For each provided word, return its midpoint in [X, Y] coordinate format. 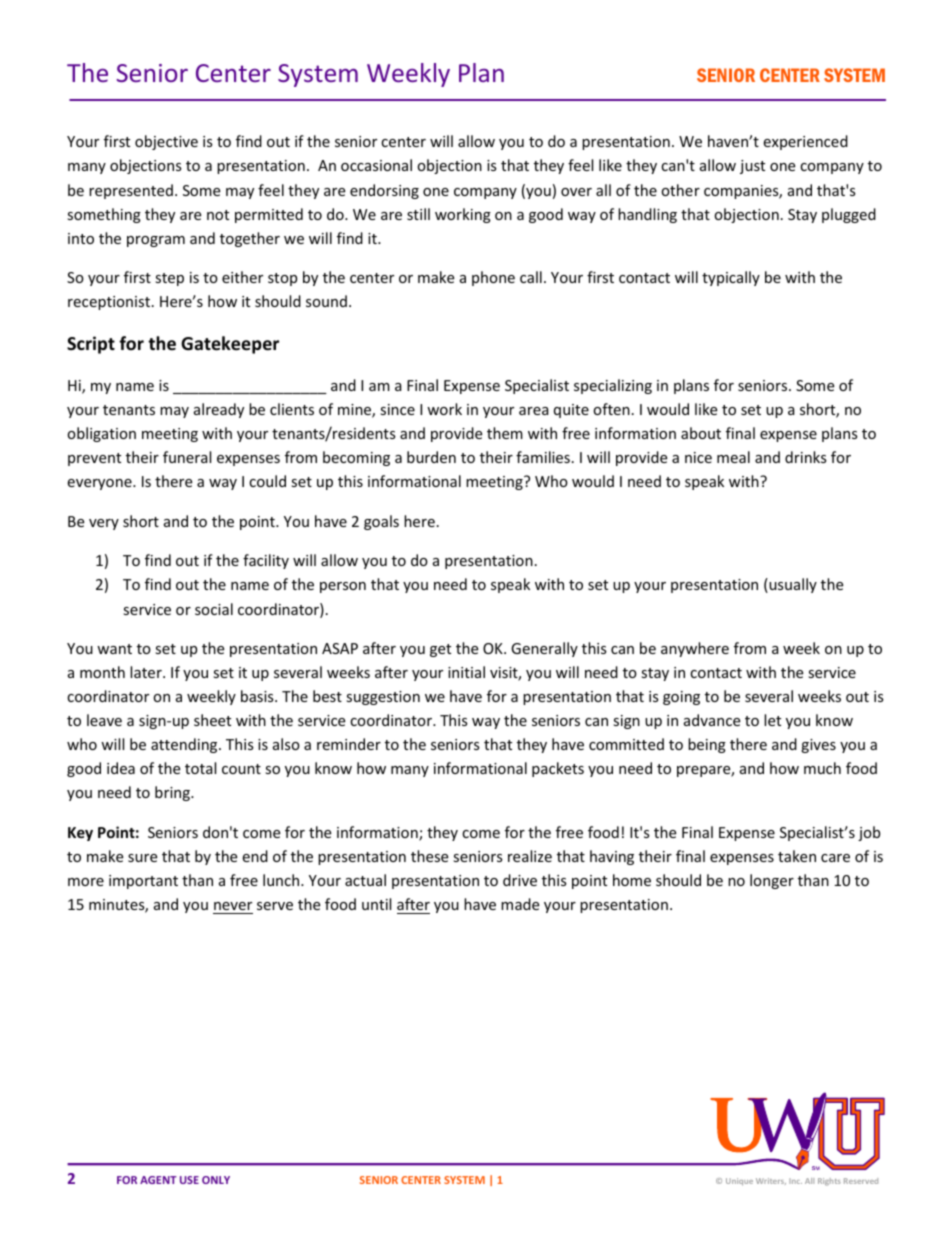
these [429, 856]
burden [431, 457]
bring [173, 793]
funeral [187, 457]
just [752, 167]
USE [189, 1180]
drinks [806, 457]
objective [166, 142]
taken [797, 856]
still [418, 214]
